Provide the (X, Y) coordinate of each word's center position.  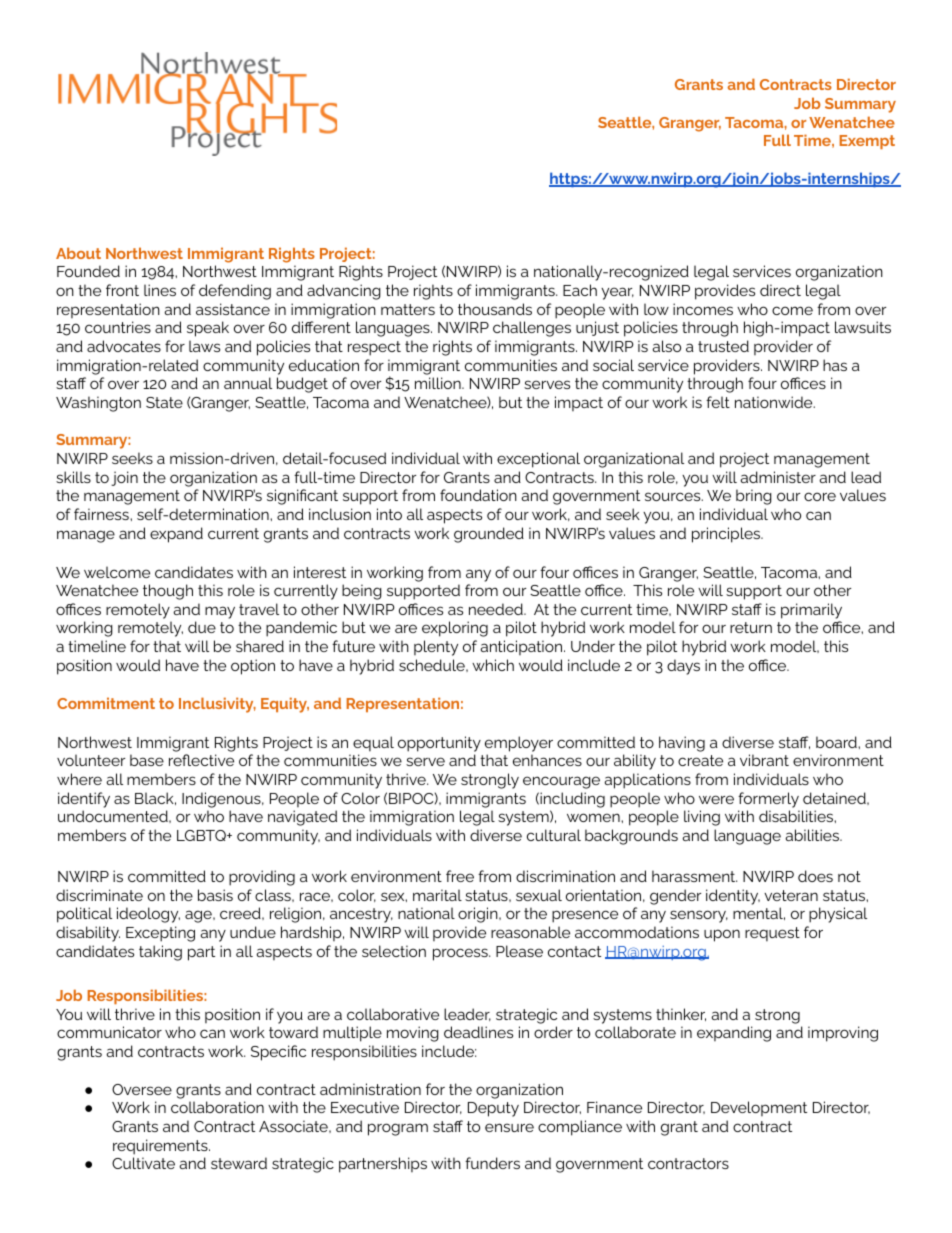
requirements (161, 1147)
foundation (478, 495)
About (78, 253)
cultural (554, 835)
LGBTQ (202, 835)
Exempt (867, 142)
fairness (102, 514)
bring (754, 497)
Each (580, 290)
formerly (768, 800)
